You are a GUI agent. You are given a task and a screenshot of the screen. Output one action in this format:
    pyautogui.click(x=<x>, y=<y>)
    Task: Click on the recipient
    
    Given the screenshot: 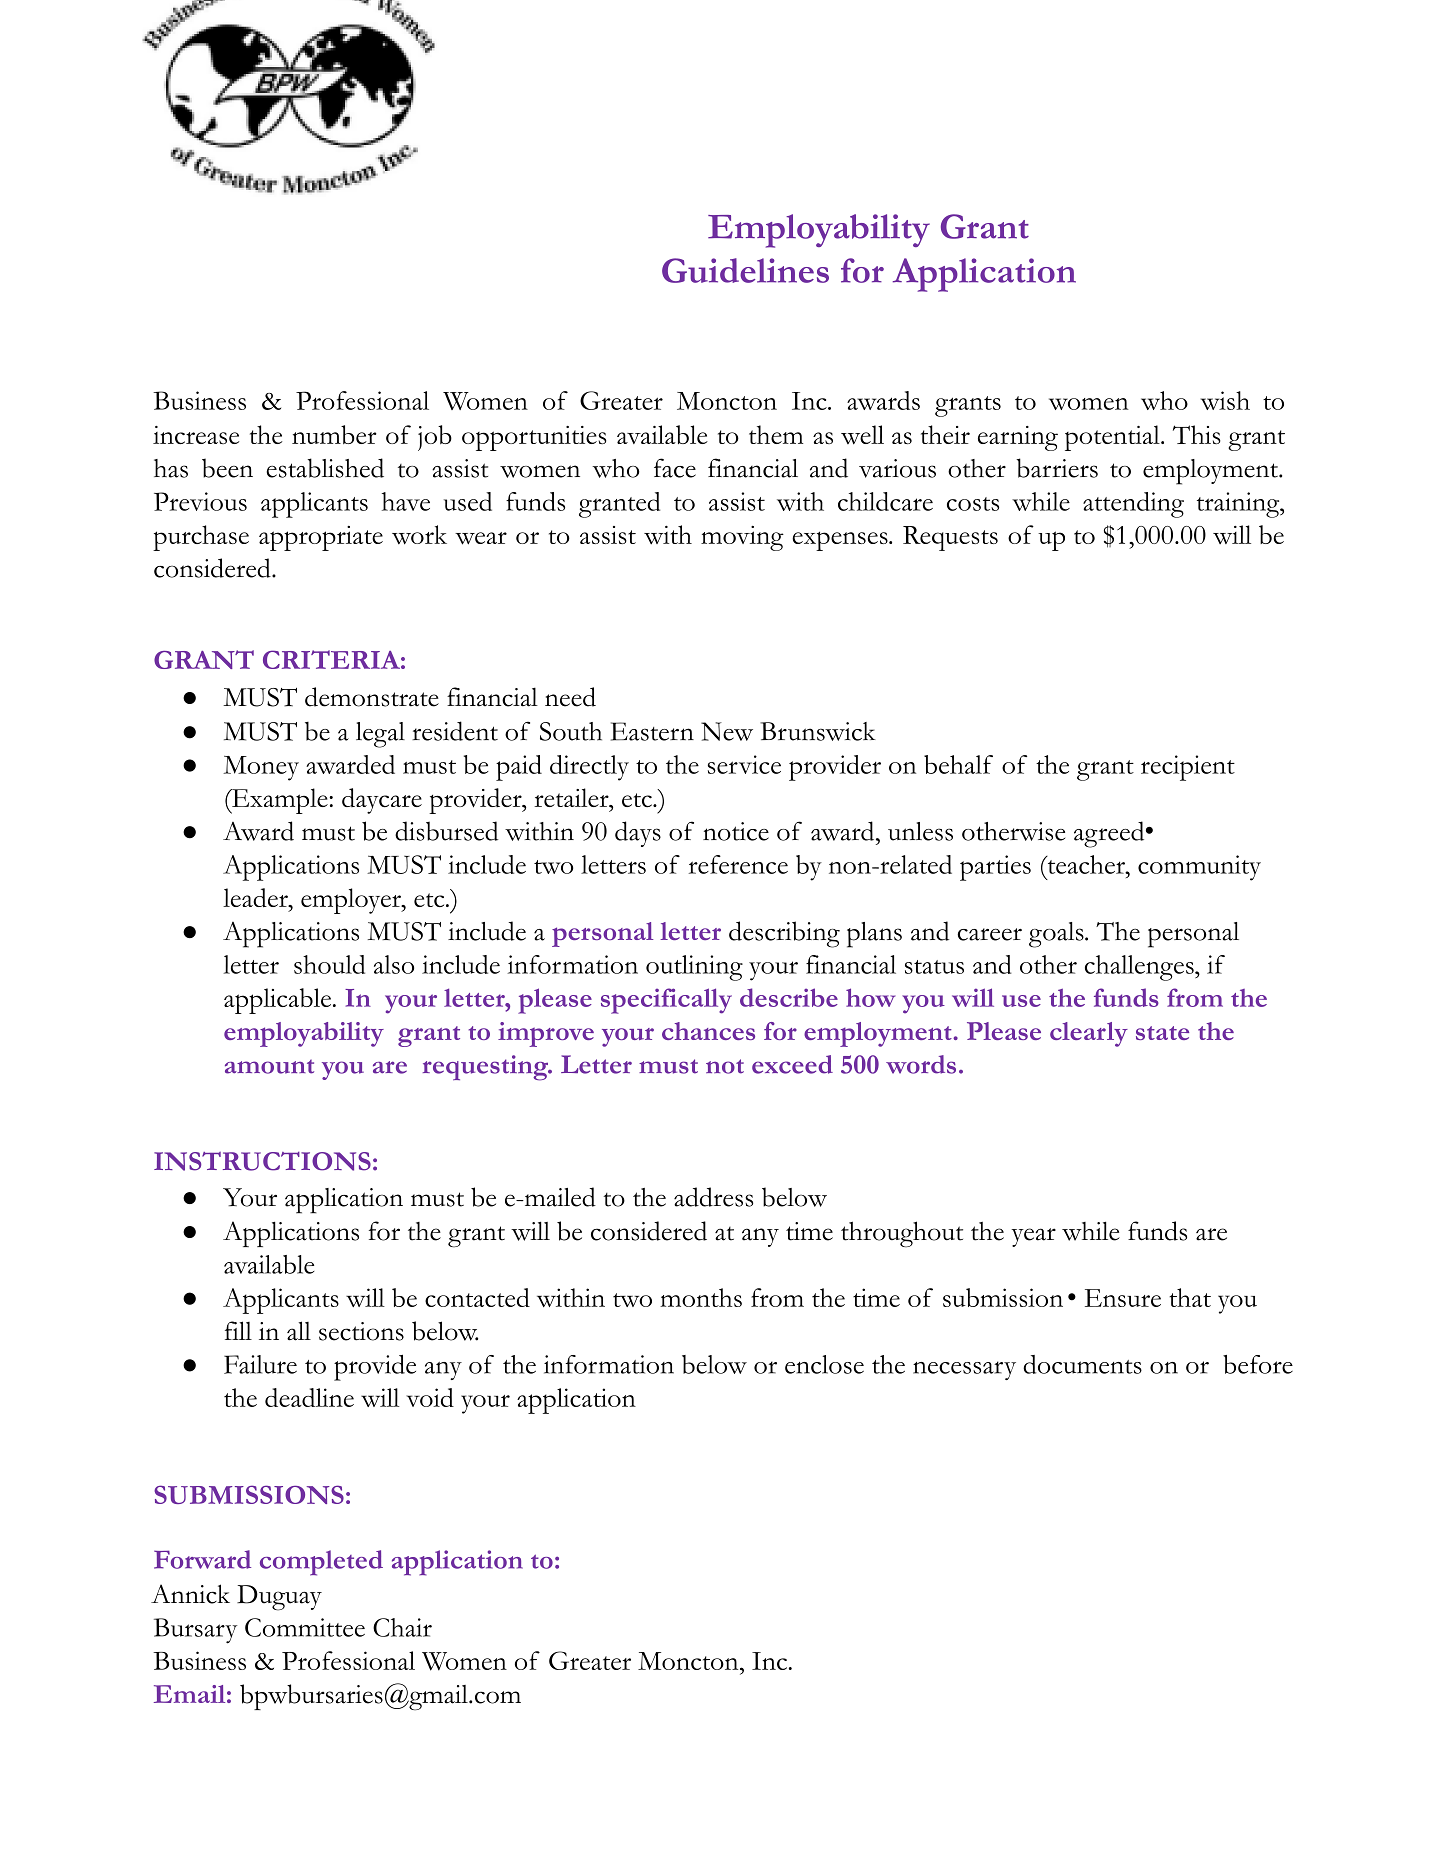 What is the action you would take?
    pyautogui.click(x=1188, y=768)
